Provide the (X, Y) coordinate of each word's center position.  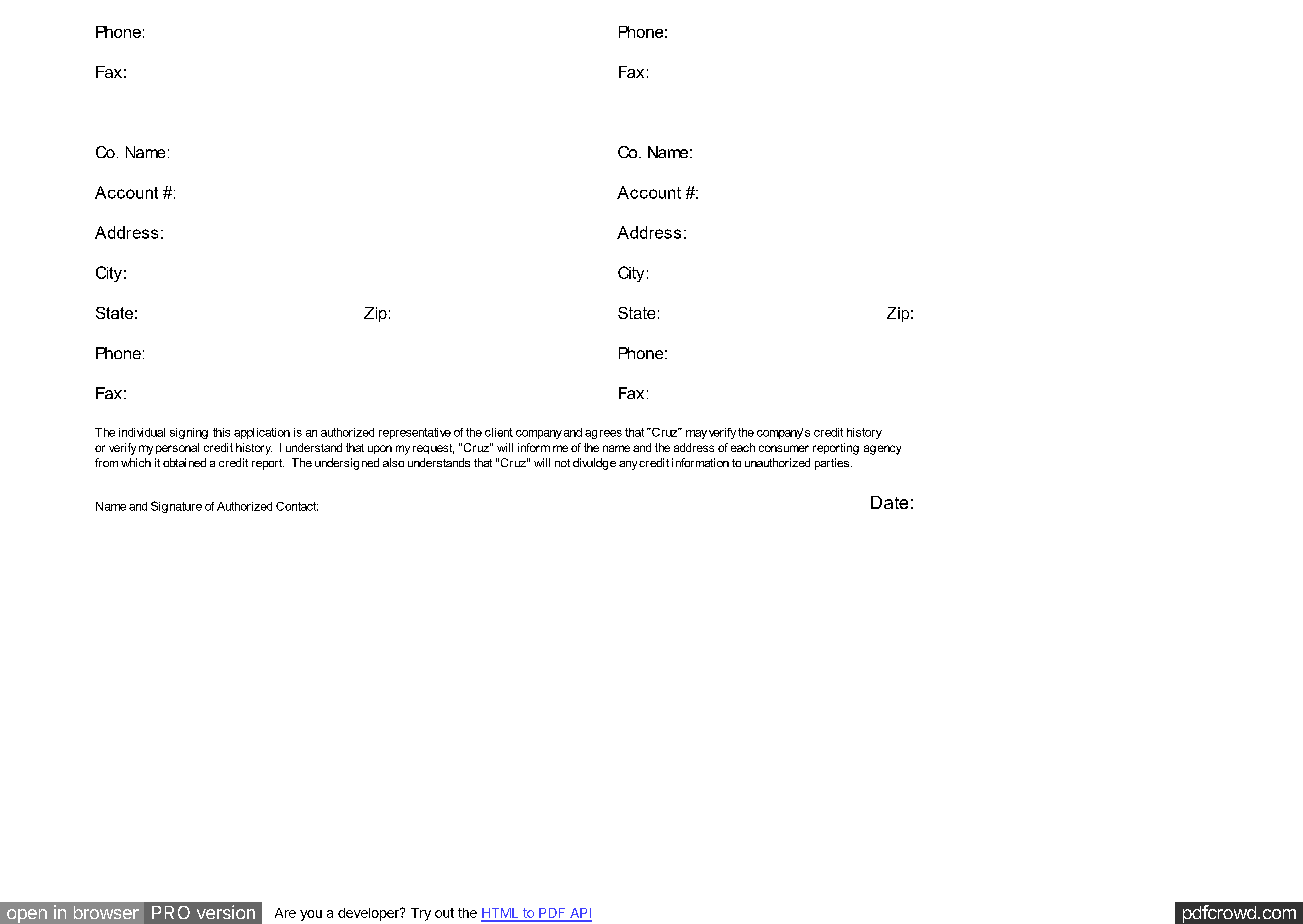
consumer (784, 448)
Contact (297, 506)
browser (106, 912)
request (433, 449)
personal (177, 448)
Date (889, 502)
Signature (176, 507)
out (444, 913)
